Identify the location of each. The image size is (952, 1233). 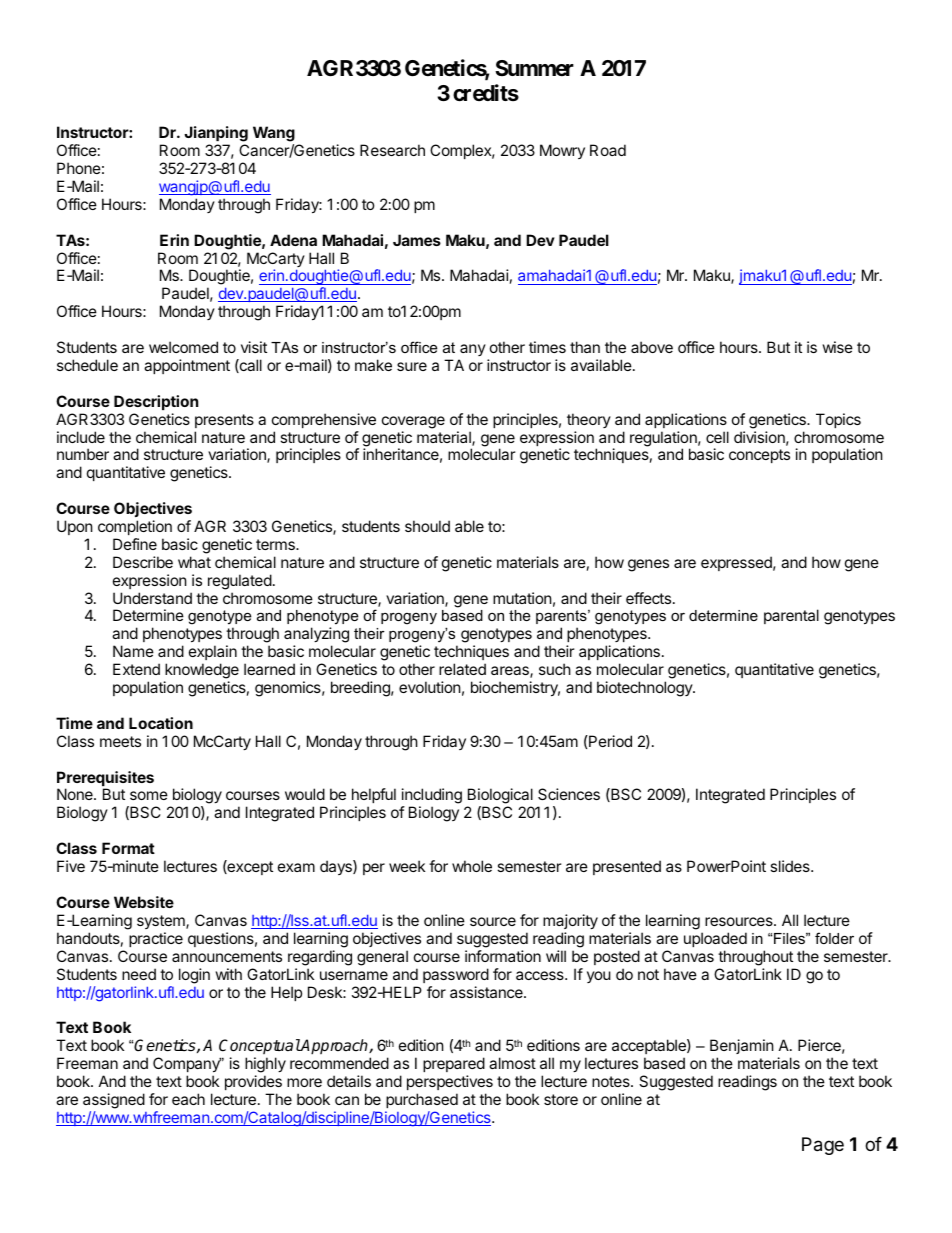
(188, 1099).
